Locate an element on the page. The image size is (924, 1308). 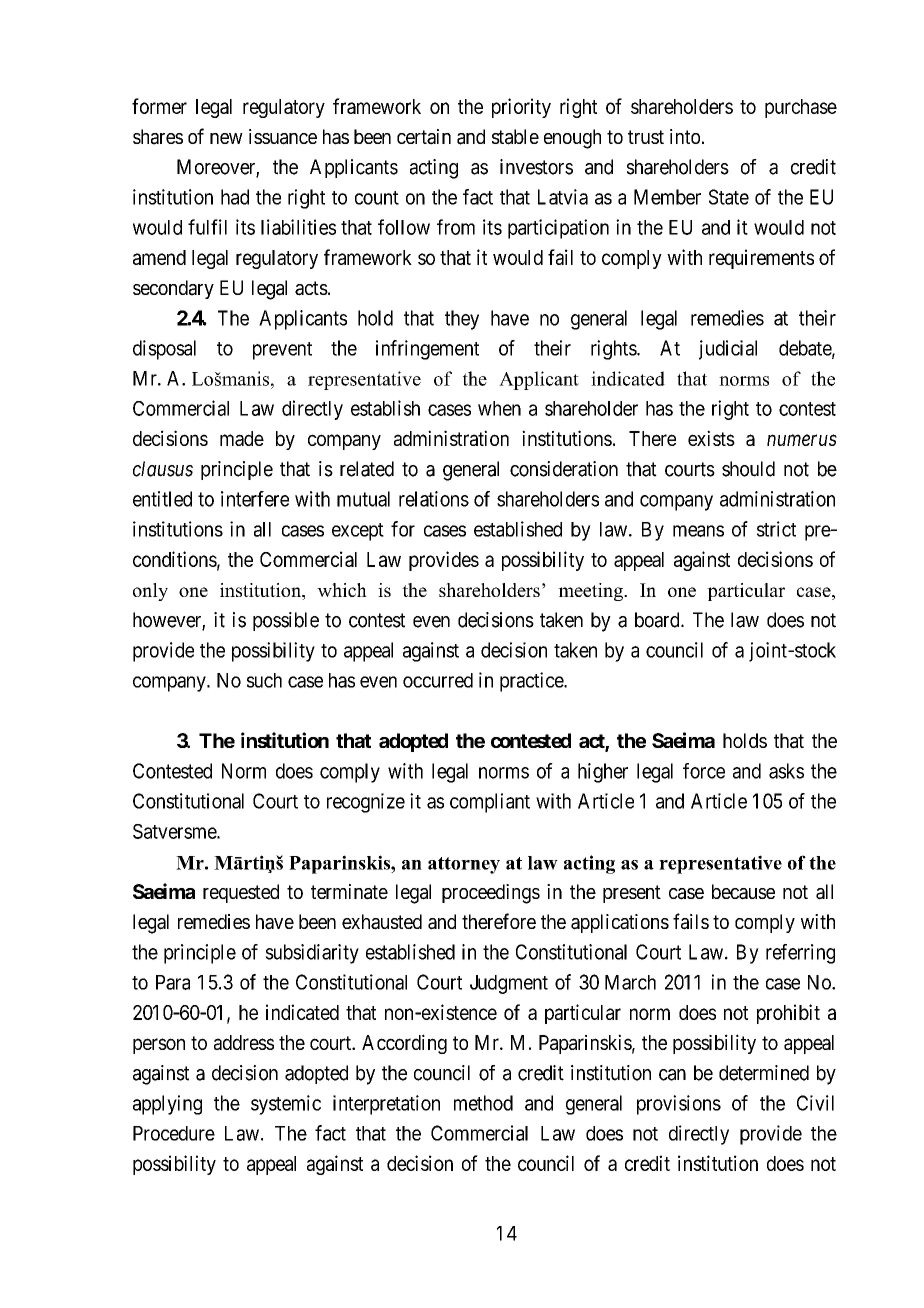
such is located at coordinates (264, 680).
